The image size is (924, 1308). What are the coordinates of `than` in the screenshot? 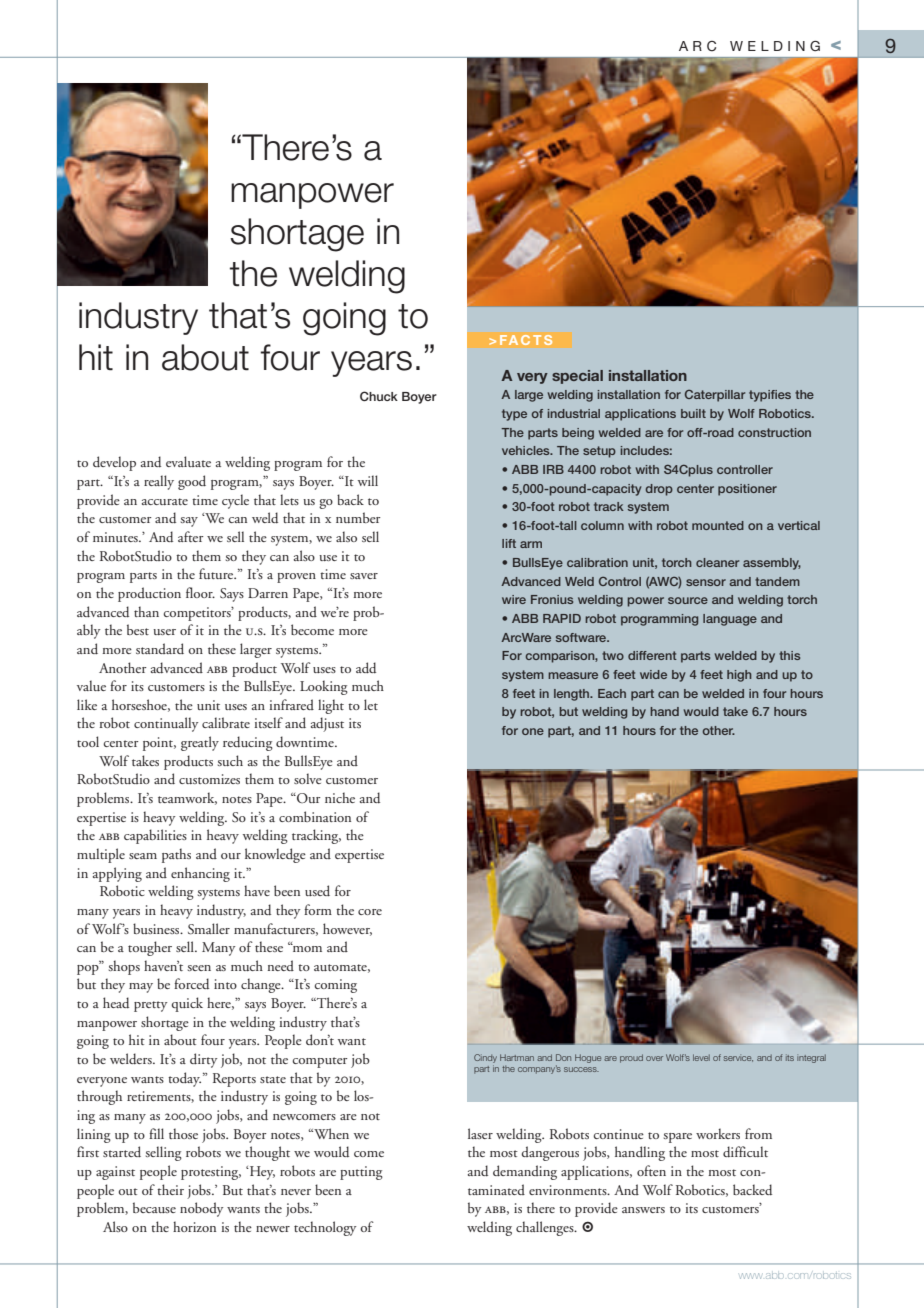 It's located at (146, 611).
